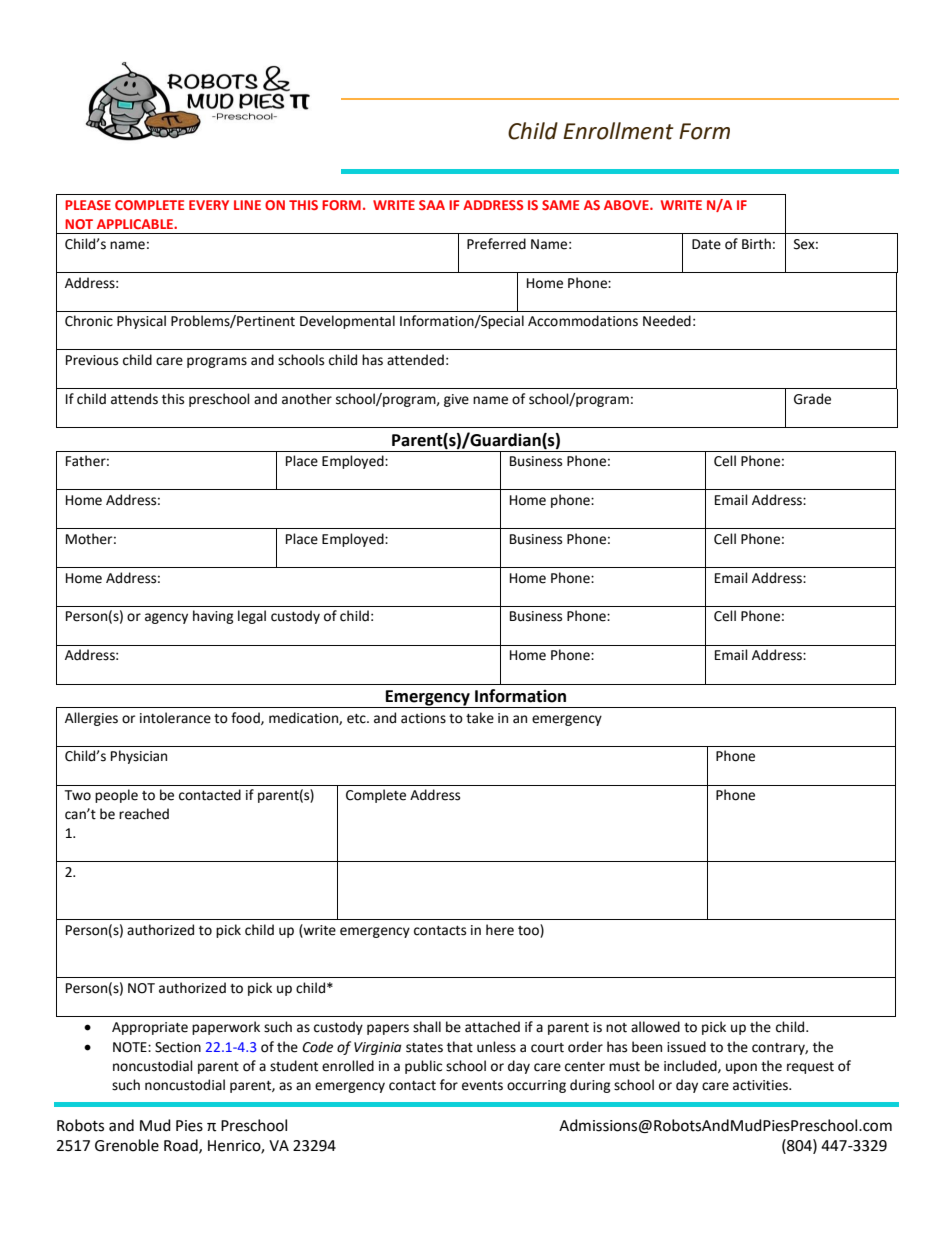 The image size is (952, 1233). What do you see at coordinates (480, 718) in the screenshot?
I see `take` at bounding box center [480, 718].
